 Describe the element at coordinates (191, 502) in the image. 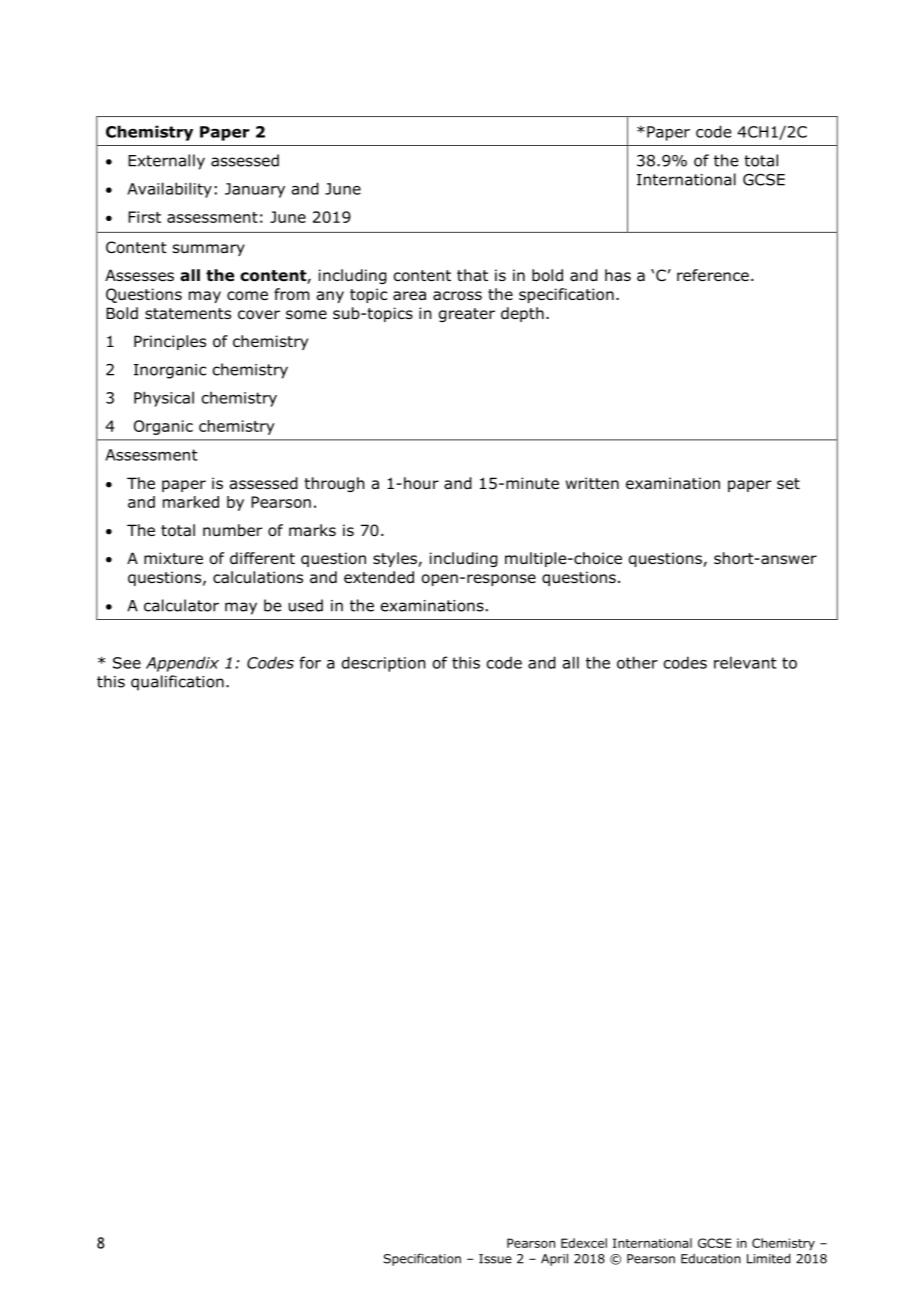

I see `marked` at that location.
